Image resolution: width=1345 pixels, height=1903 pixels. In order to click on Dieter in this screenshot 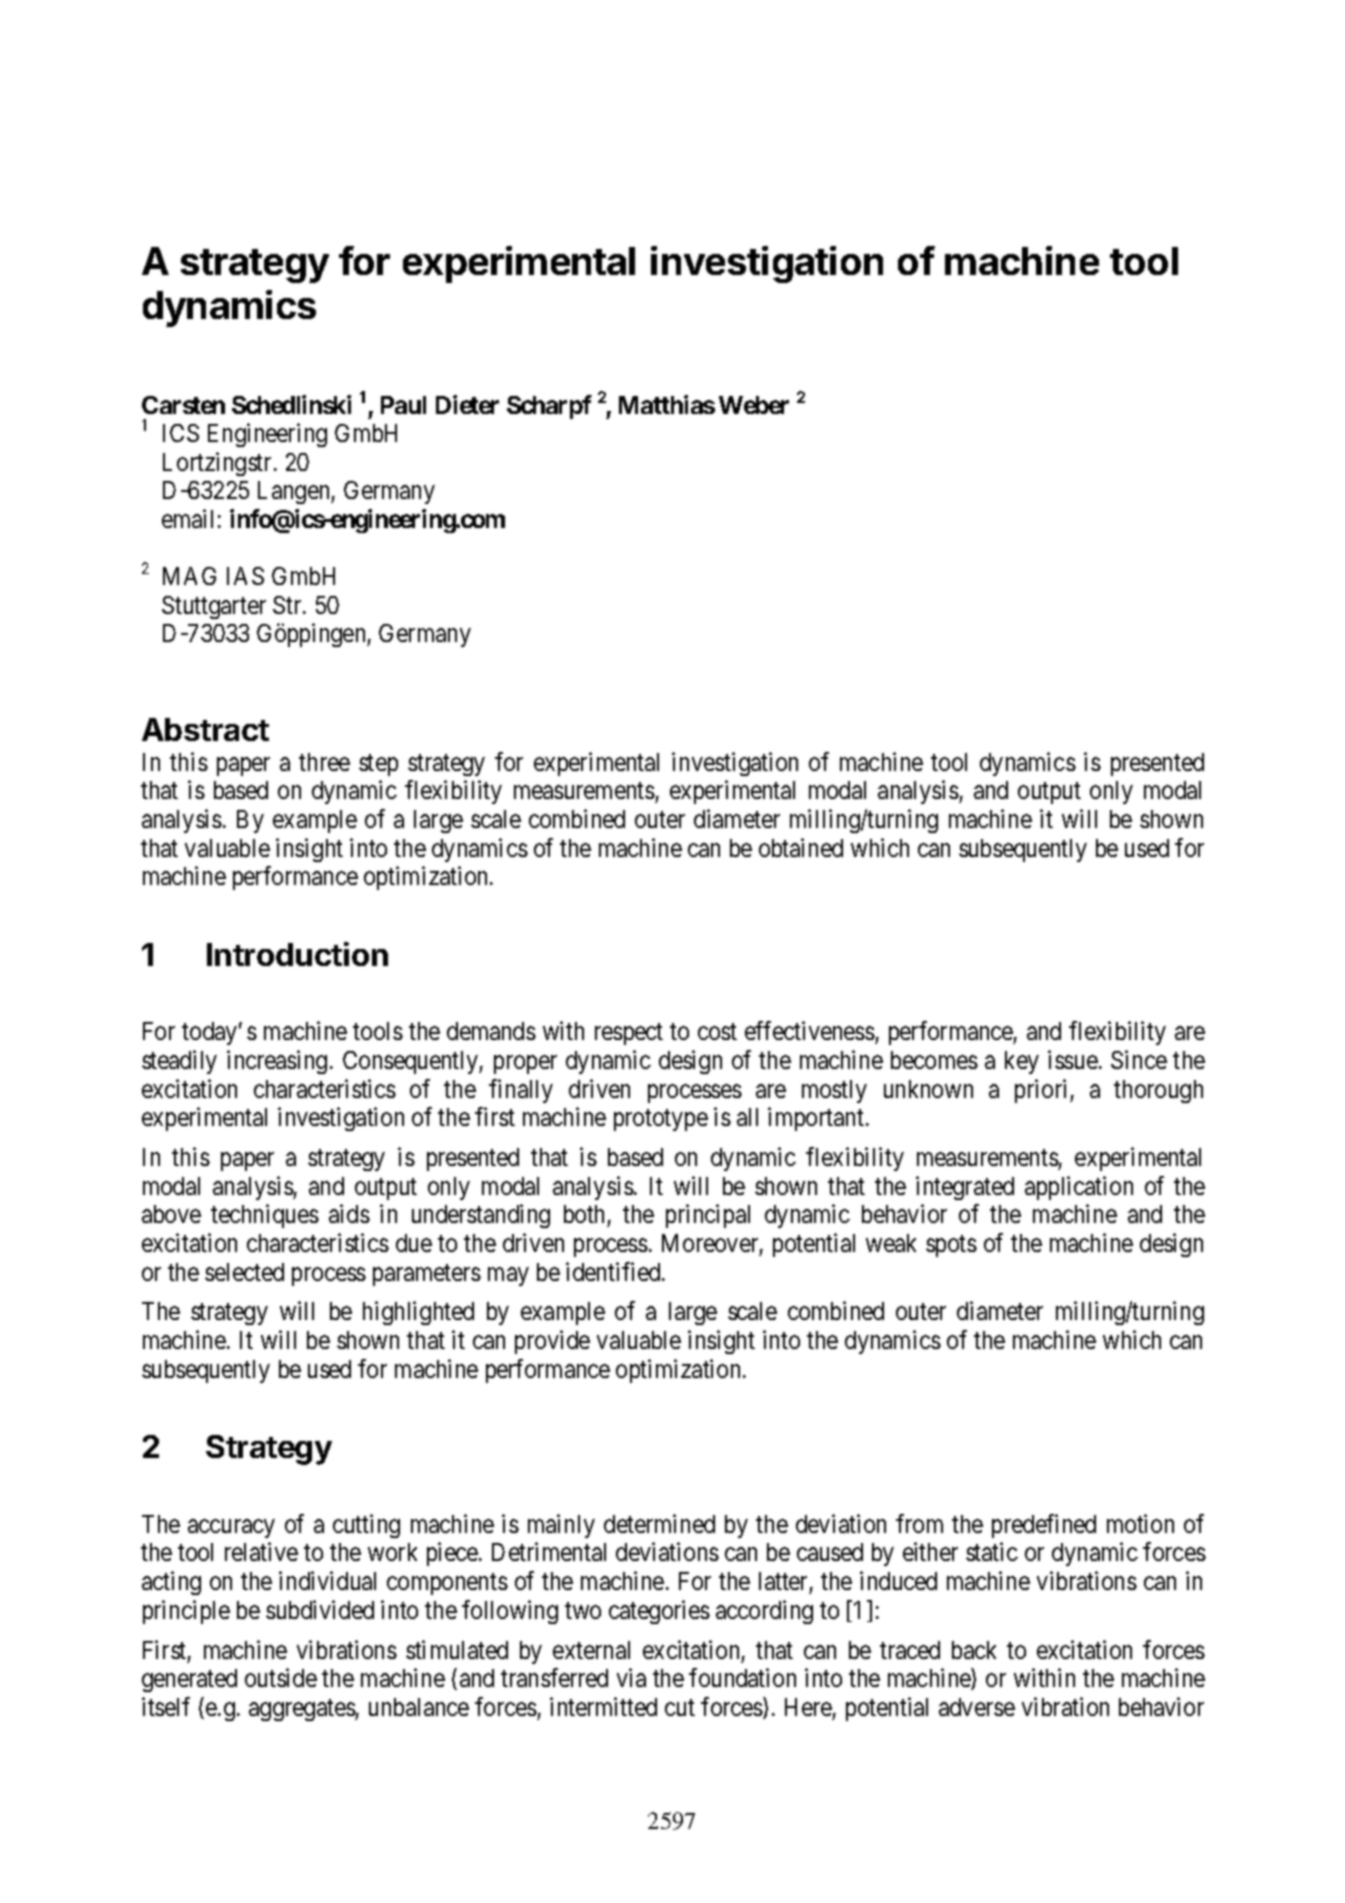, I will do `click(467, 404)`.
